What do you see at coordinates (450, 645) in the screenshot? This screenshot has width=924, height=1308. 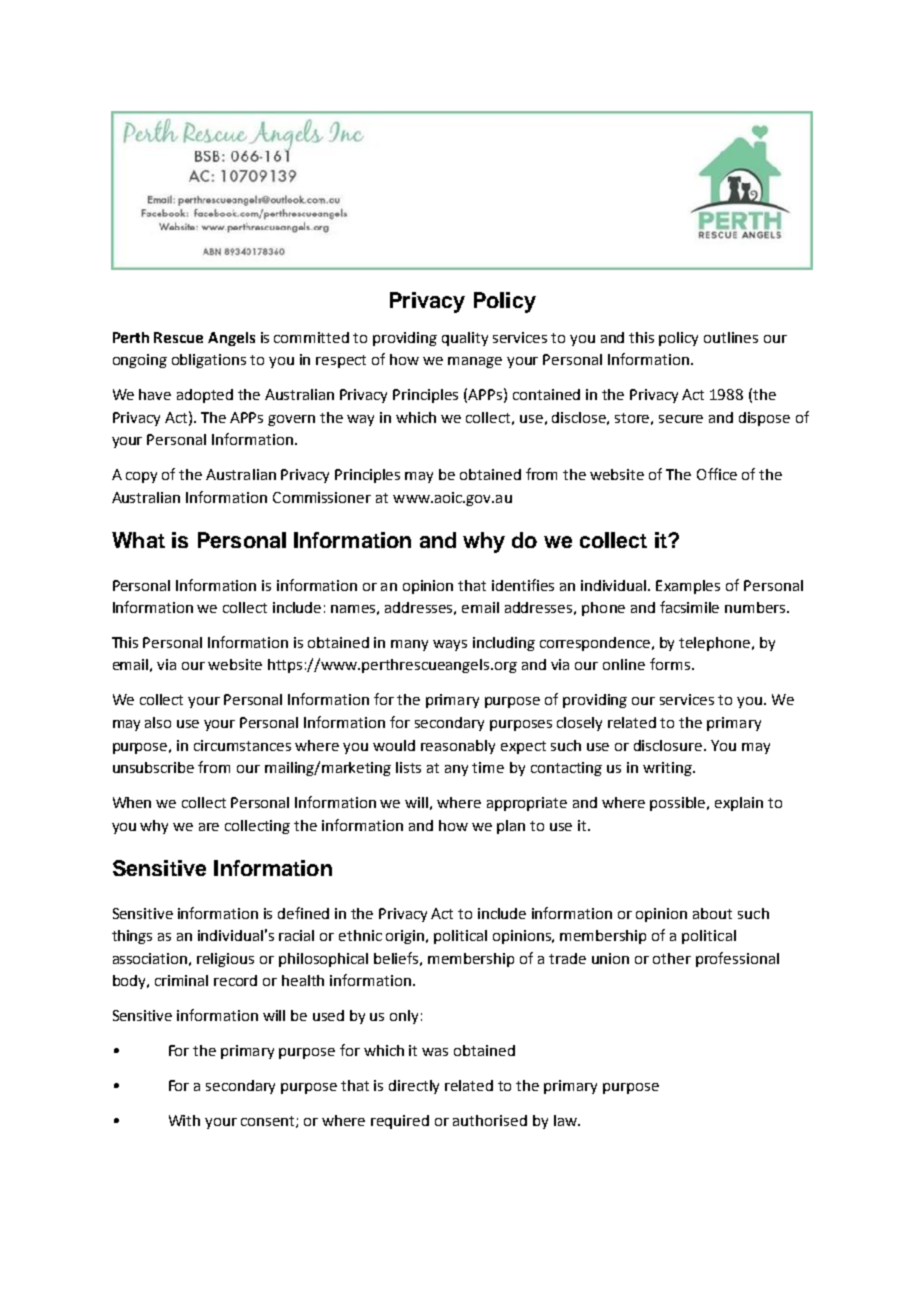 I see `ways` at bounding box center [450, 645].
